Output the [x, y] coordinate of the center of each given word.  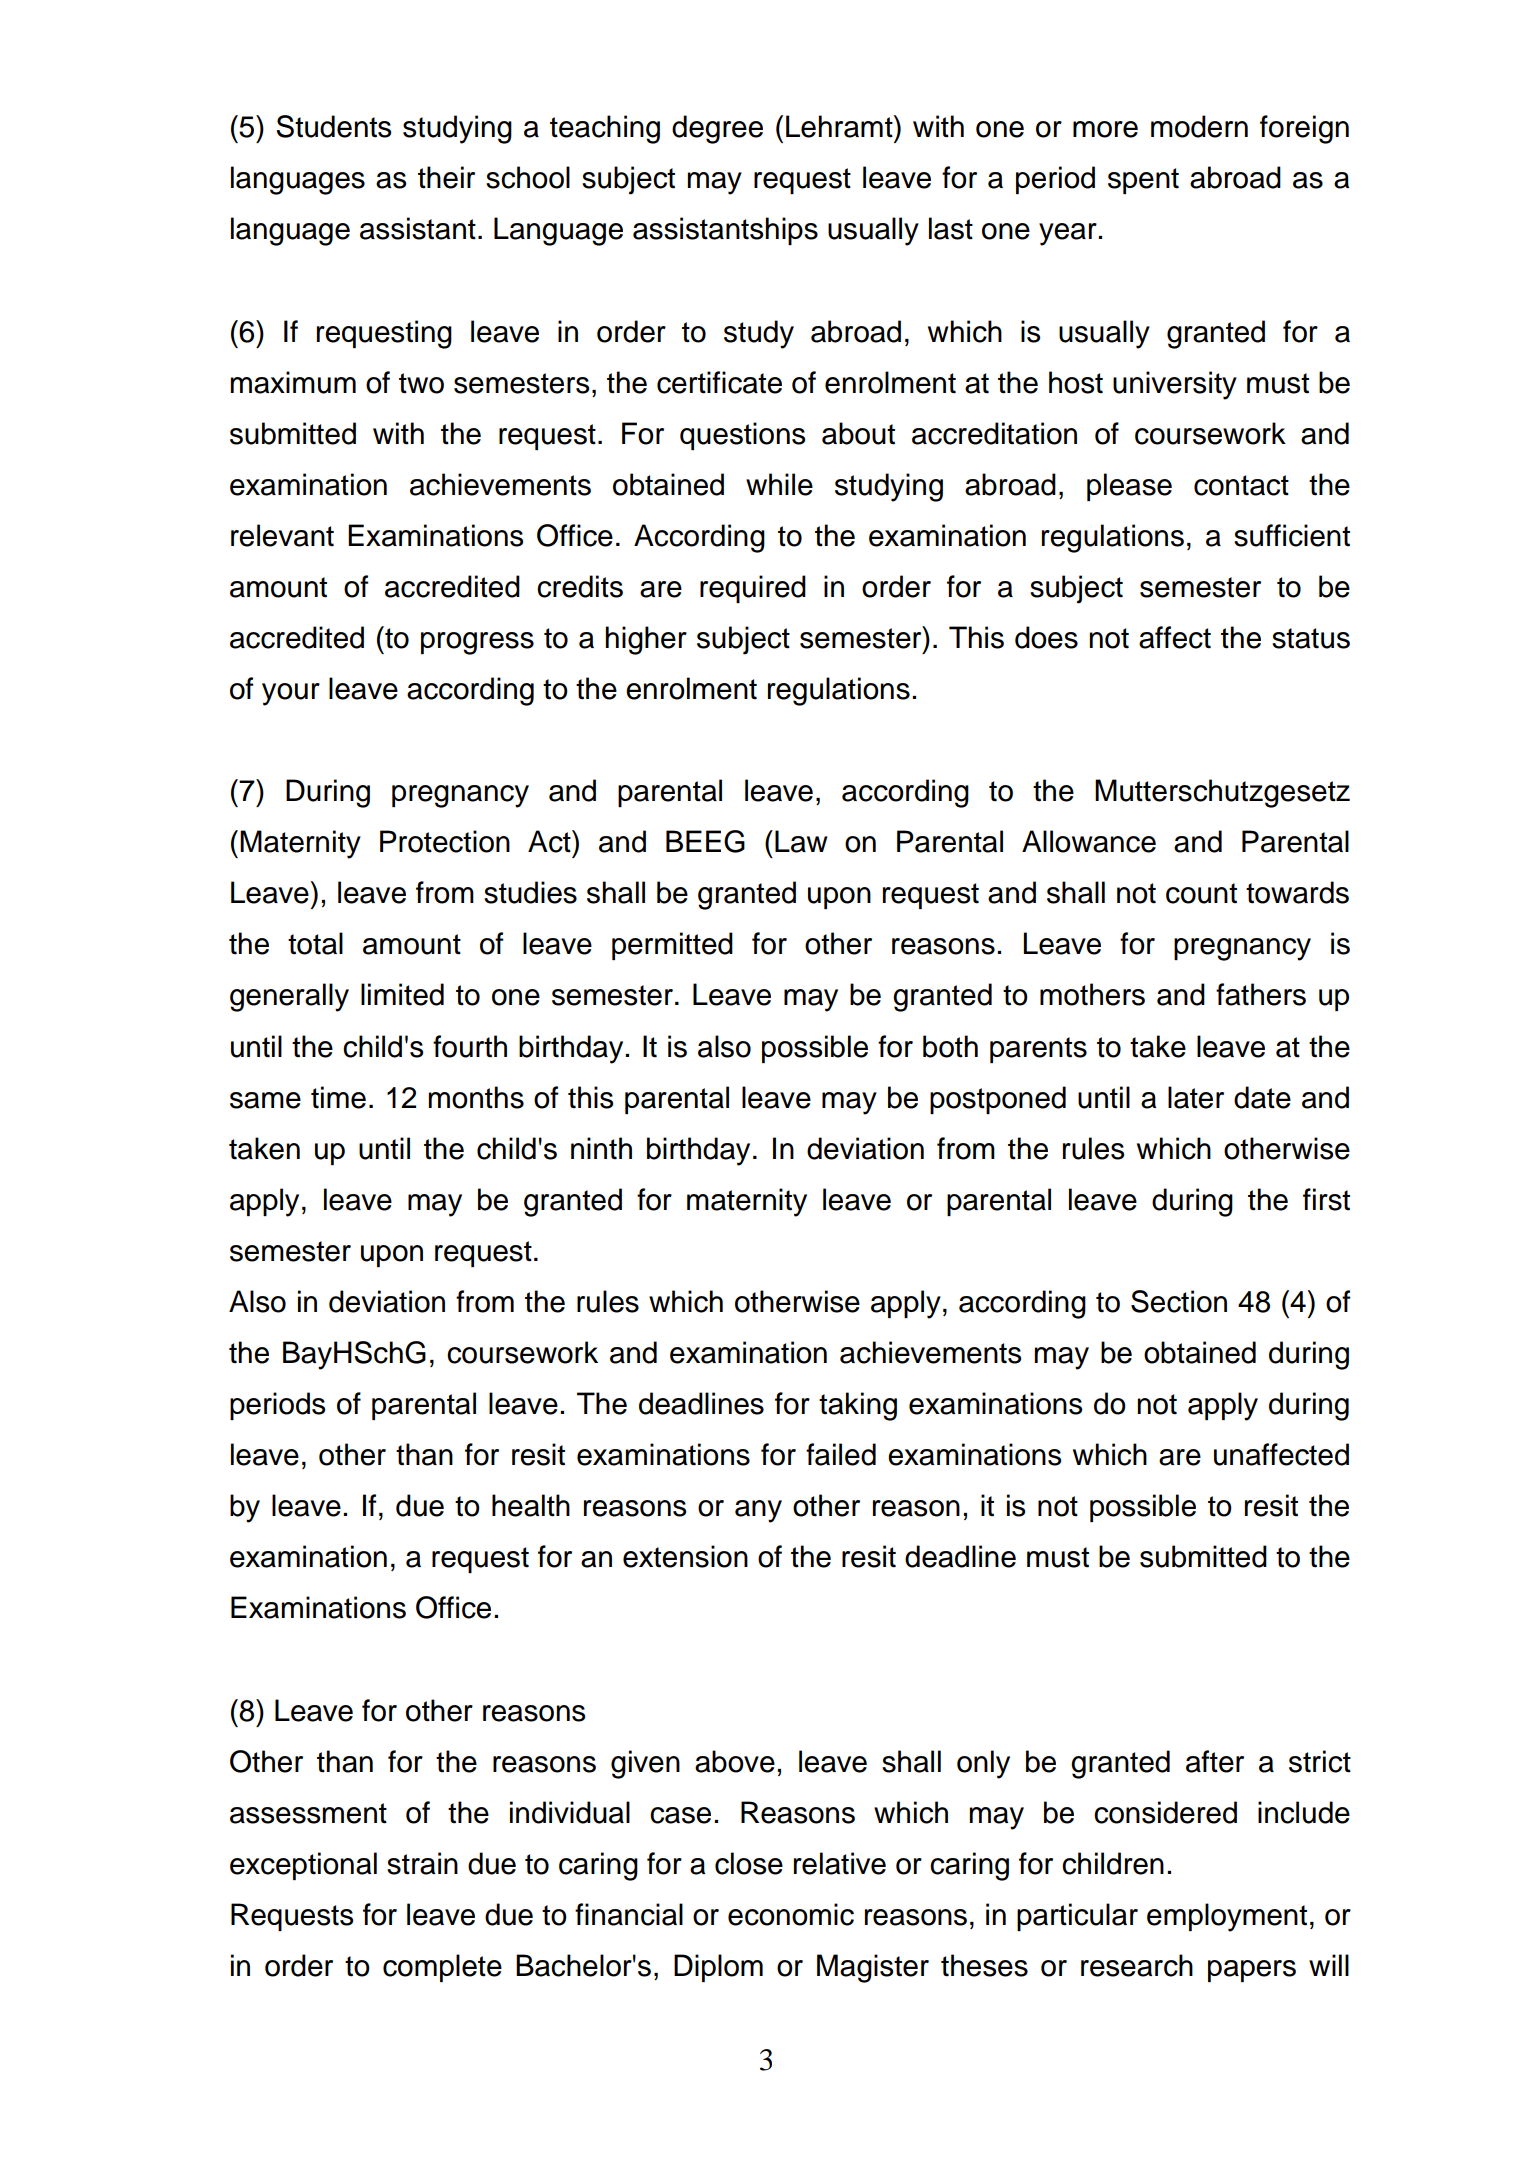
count [1201, 893]
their [446, 177]
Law [801, 841]
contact [1241, 485]
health [531, 1505]
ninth [601, 1148]
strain [422, 1863]
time [338, 1097]
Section [1179, 1301]
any [758, 1511]
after [1215, 1761]
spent [1143, 181]
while [779, 484]
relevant [282, 535]
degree [717, 129]
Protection [445, 841]
